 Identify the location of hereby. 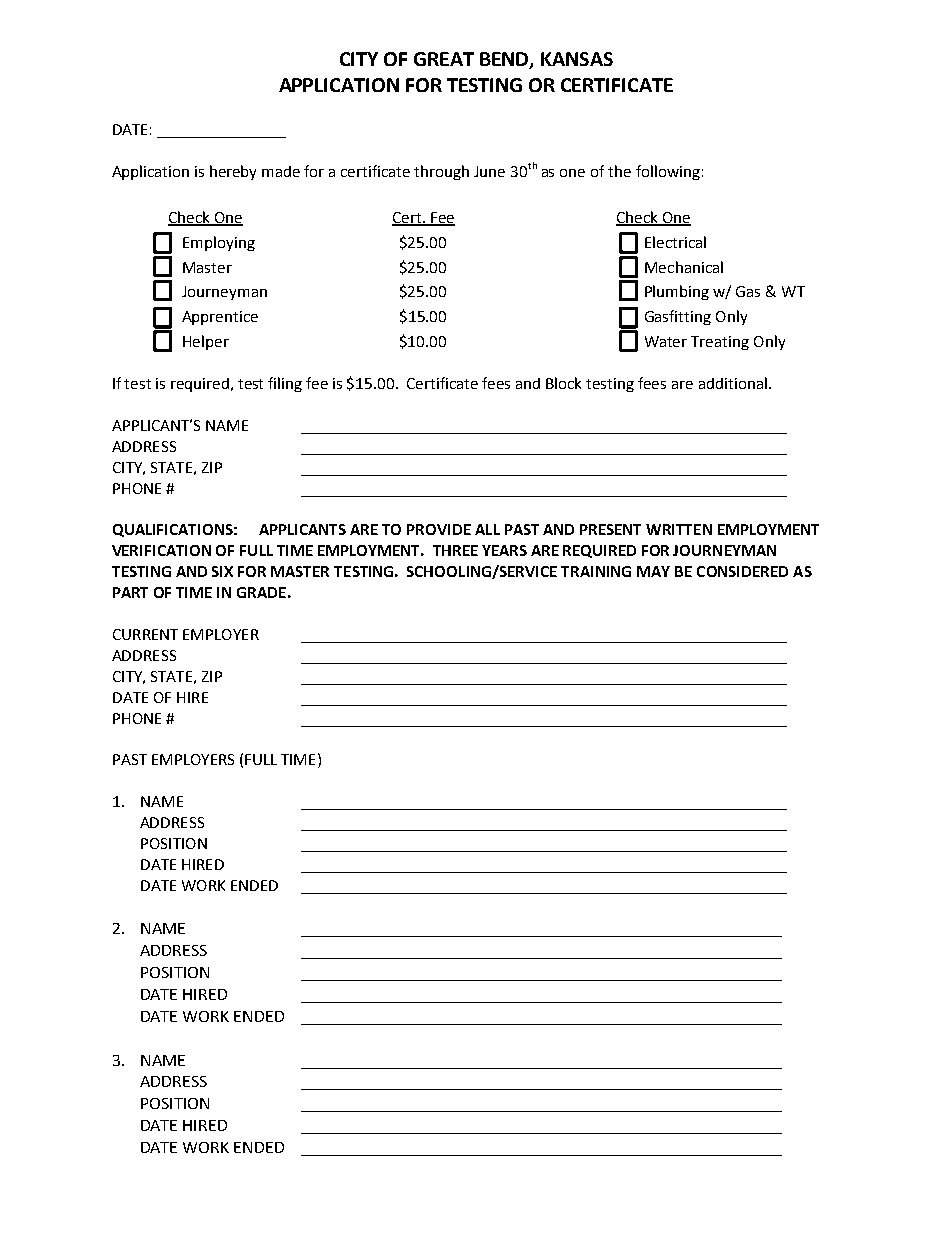
(233, 172).
